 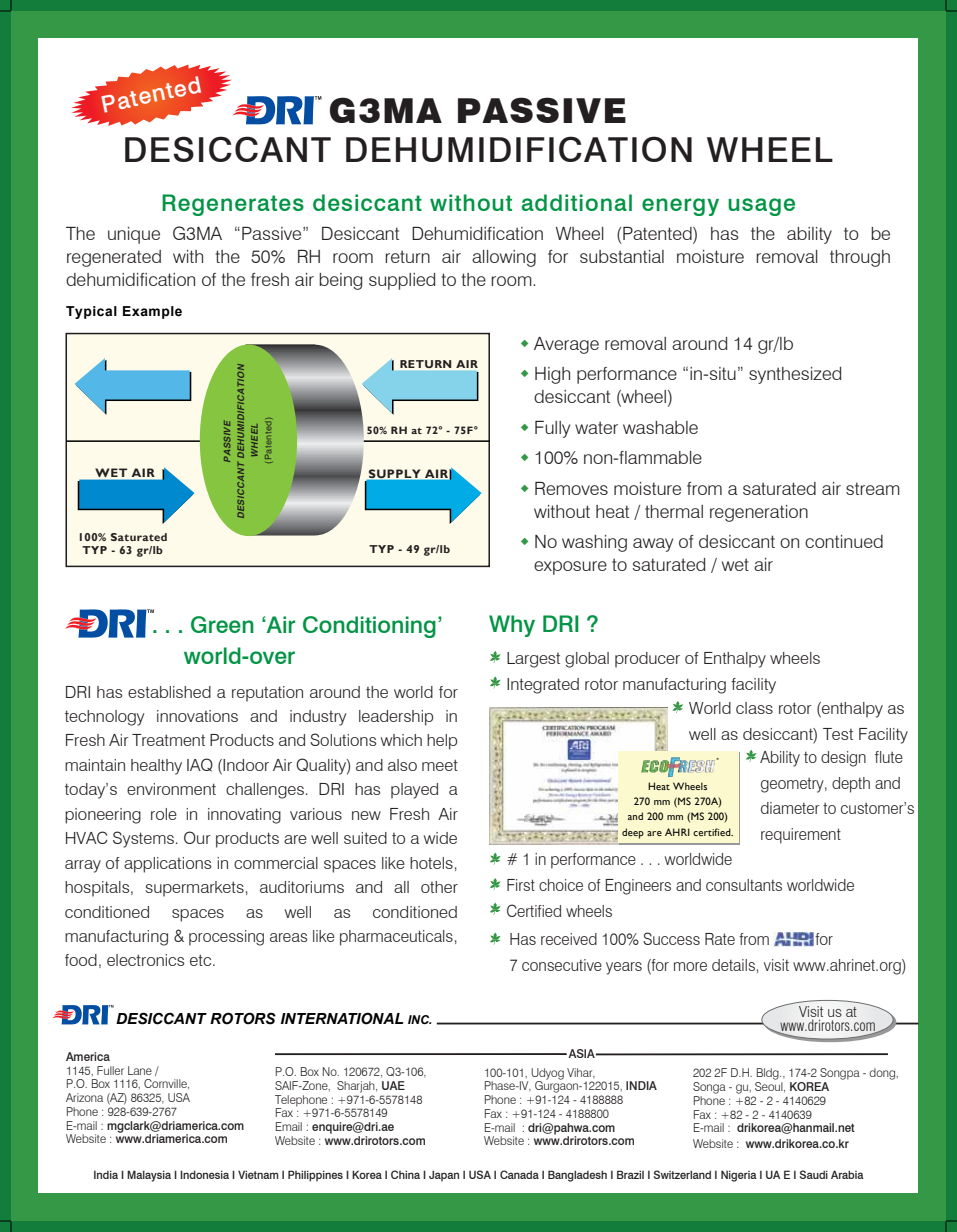 I want to click on regeneration, so click(x=759, y=513).
